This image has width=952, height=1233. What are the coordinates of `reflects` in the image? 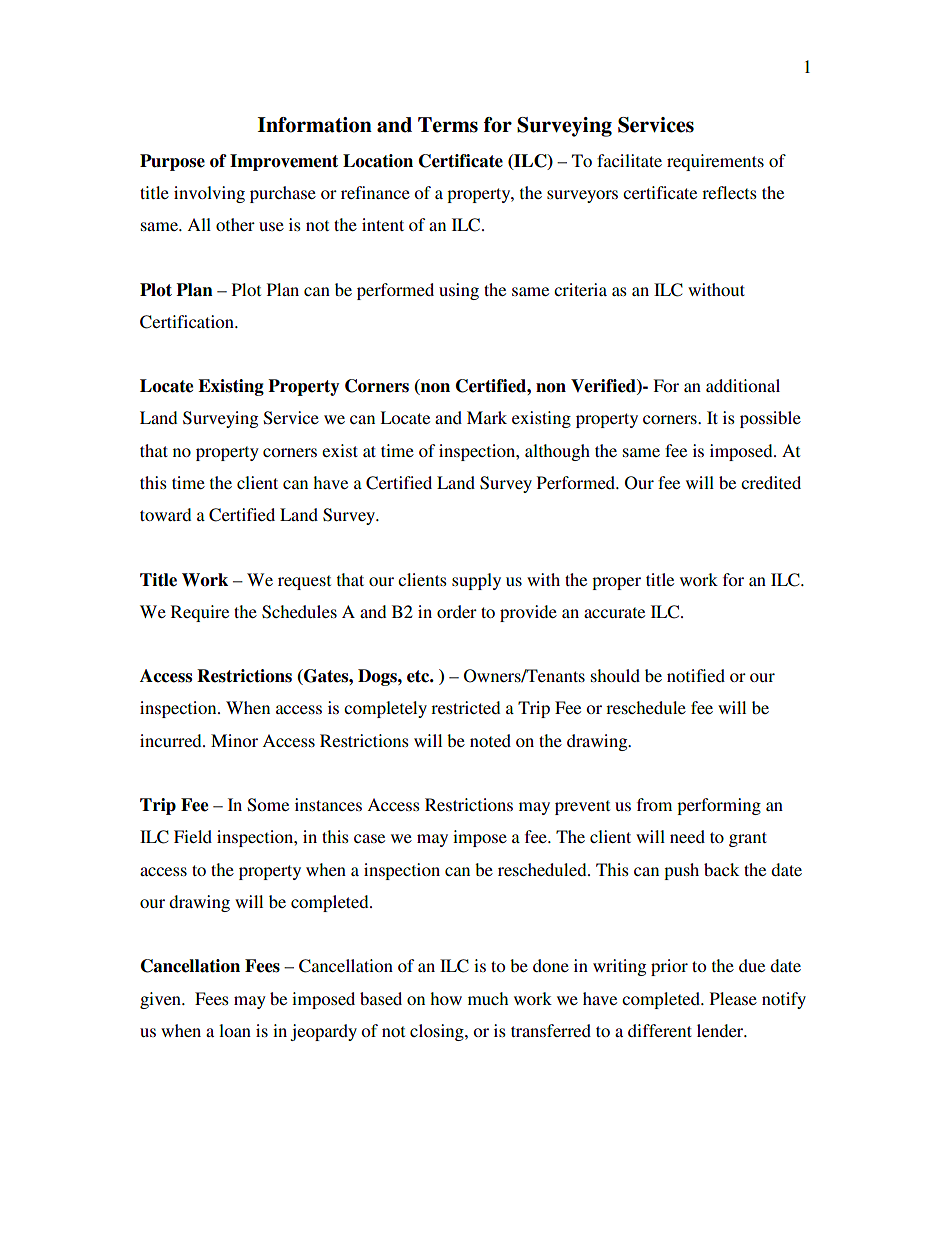 It's located at (729, 192).
